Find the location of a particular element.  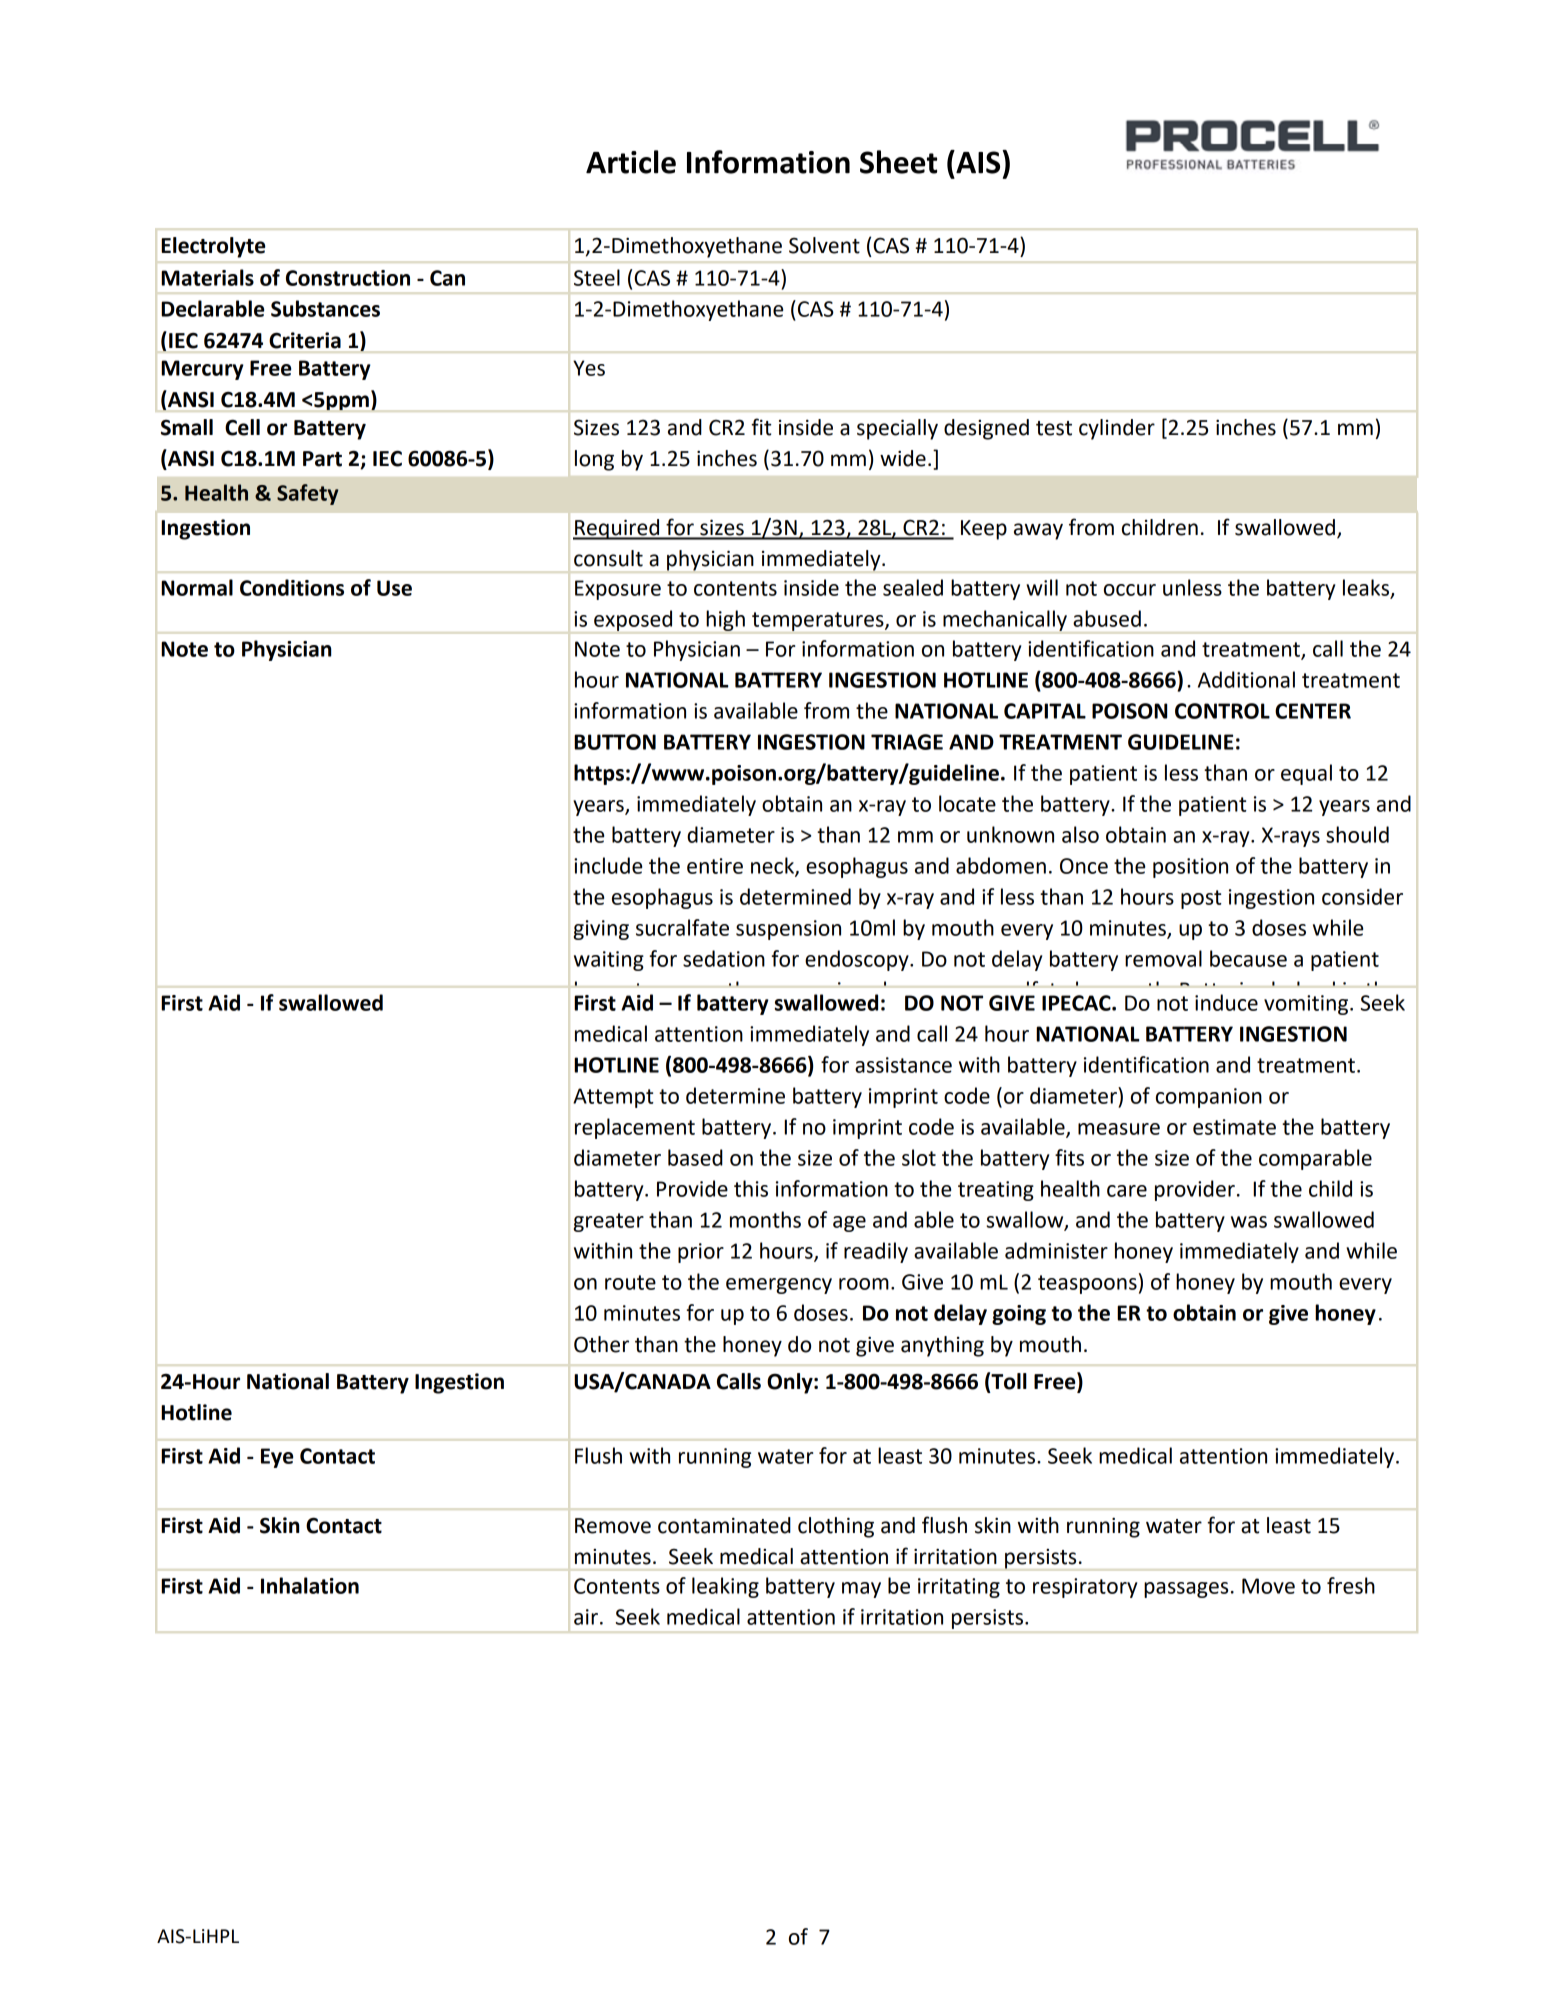

giving is located at coordinates (601, 930).
